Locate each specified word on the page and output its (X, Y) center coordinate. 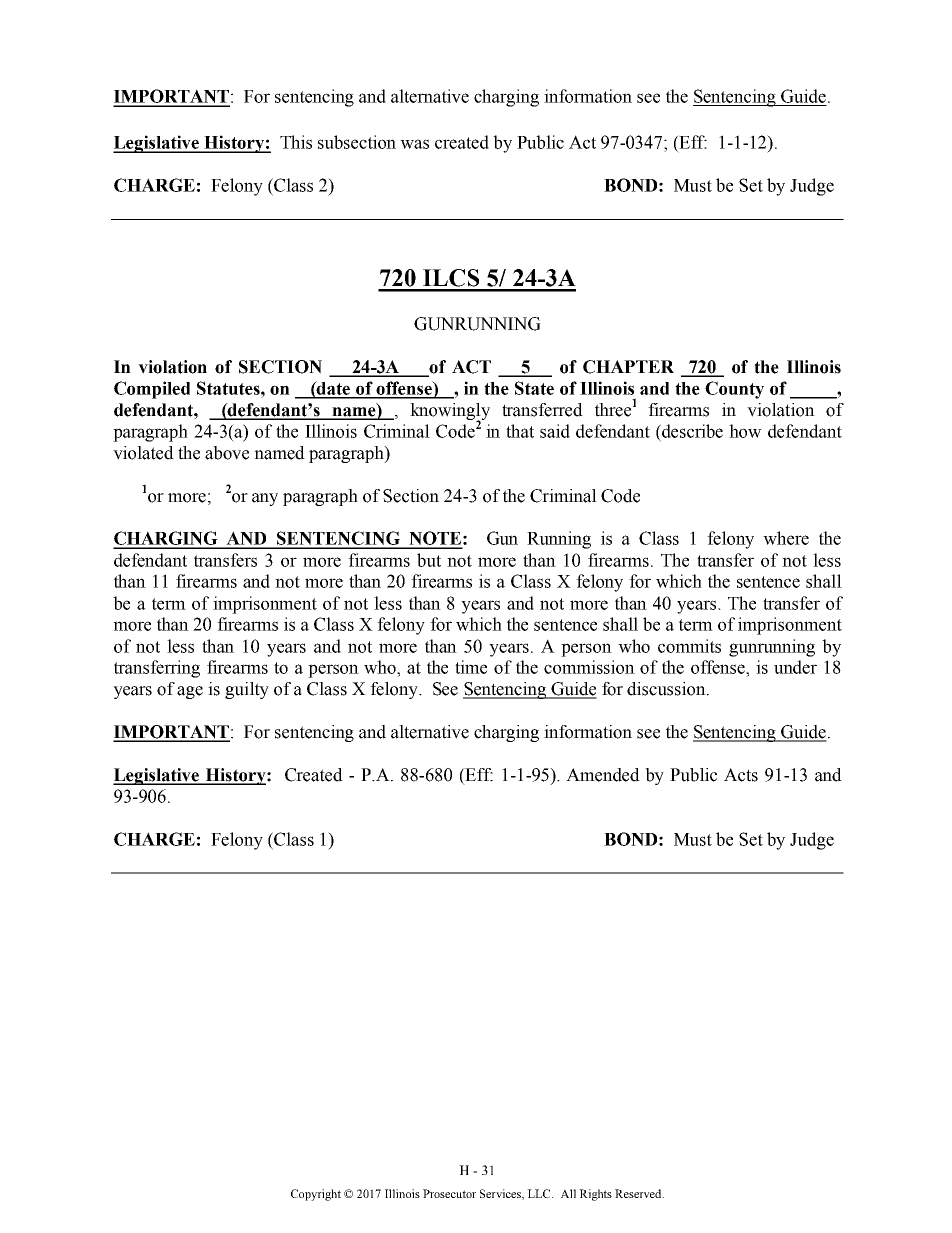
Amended (603, 775)
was (414, 144)
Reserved (639, 1193)
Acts (741, 775)
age (190, 692)
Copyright (316, 1195)
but (429, 560)
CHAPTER (628, 367)
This (296, 142)
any (265, 499)
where (786, 538)
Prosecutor (449, 1193)
